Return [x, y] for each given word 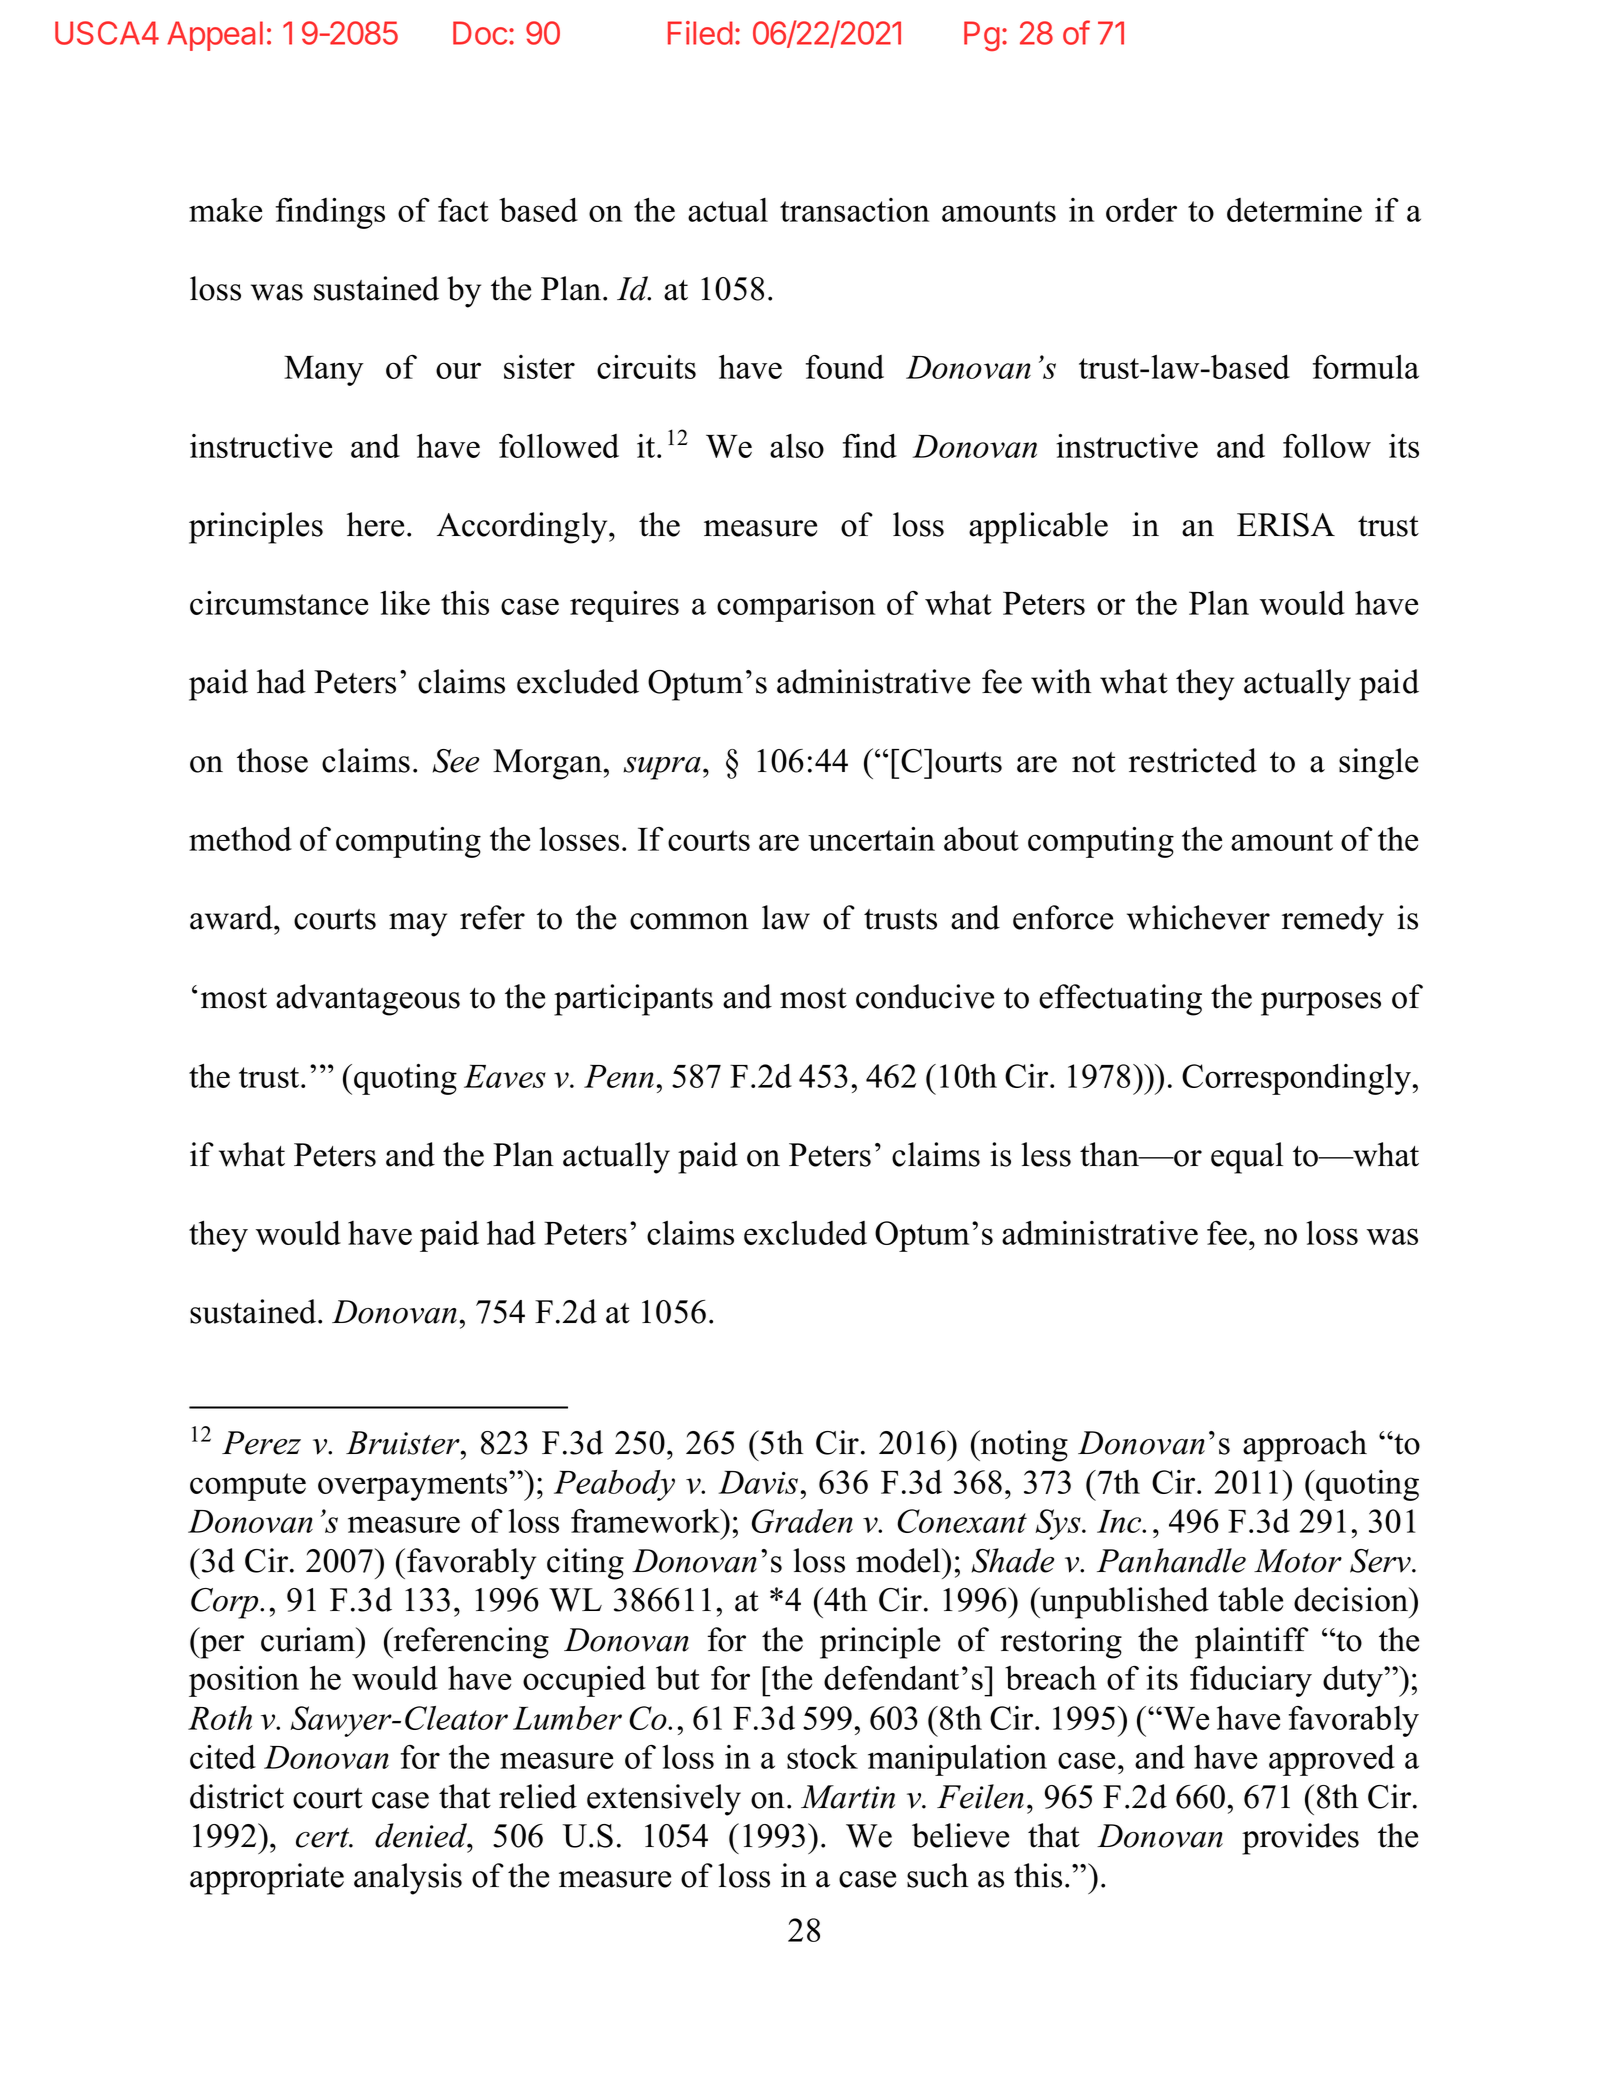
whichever [1198, 917]
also [797, 446]
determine [1294, 210]
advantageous [368, 1000]
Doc [480, 33]
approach [1305, 1446]
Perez [261, 1443]
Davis [758, 1482]
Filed [700, 33]
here [375, 524]
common [689, 921]
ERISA [1286, 525]
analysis [408, 1879]
